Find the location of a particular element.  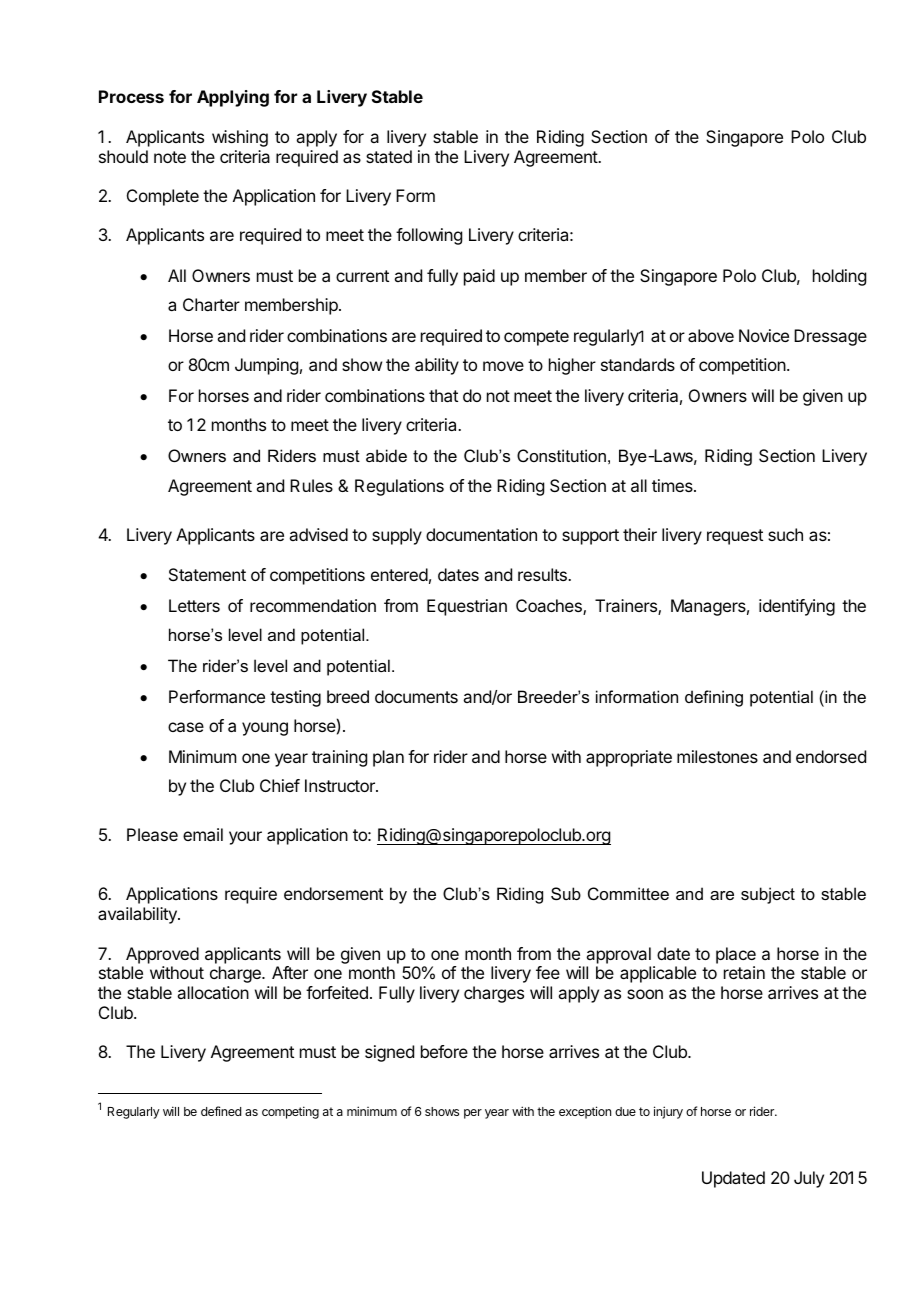

Equestrian is located at coordinates (467, 607).
